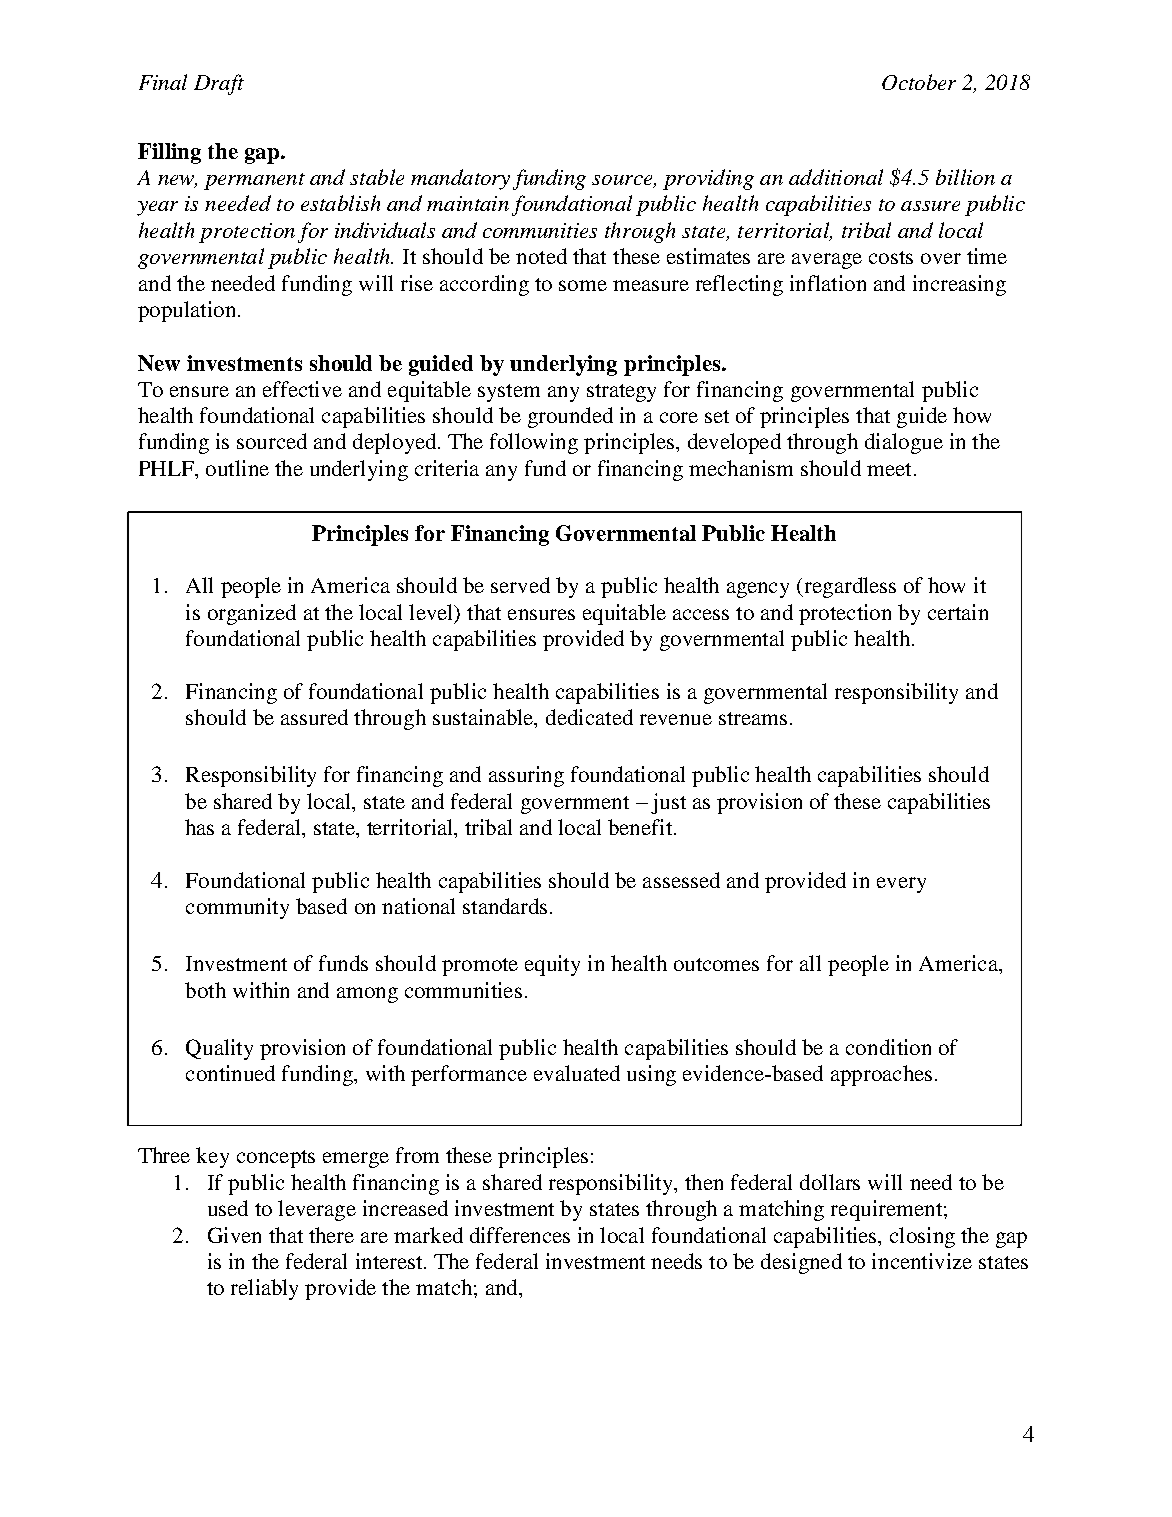 The width and height of the screenshot is (1172, 1517). Describe the element at coordinates (219, 84) in the screenshot. I see `Draft` at that location.
